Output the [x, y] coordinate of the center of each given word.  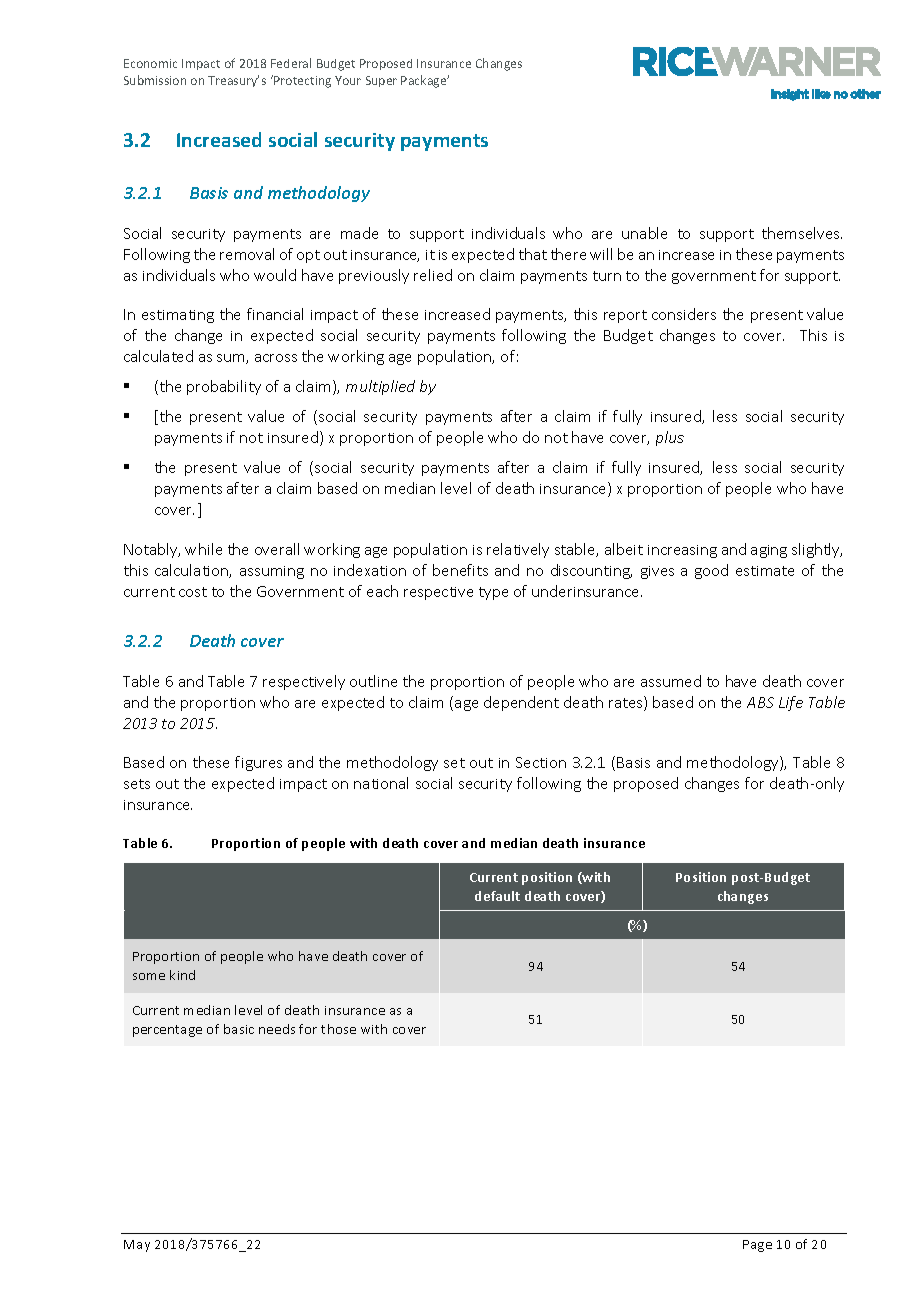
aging [769, 551]
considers [684, 314]
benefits [460, 570]
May [137, 1246]
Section [541, 762]
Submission [155, 80]
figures [258, 763]
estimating [178, 316]
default [497, 896]
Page [757, 1246]
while [203, 549]
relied [433, 275]
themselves [802, 233]
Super [381, 81]
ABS [760, 702]
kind [182, 975]
